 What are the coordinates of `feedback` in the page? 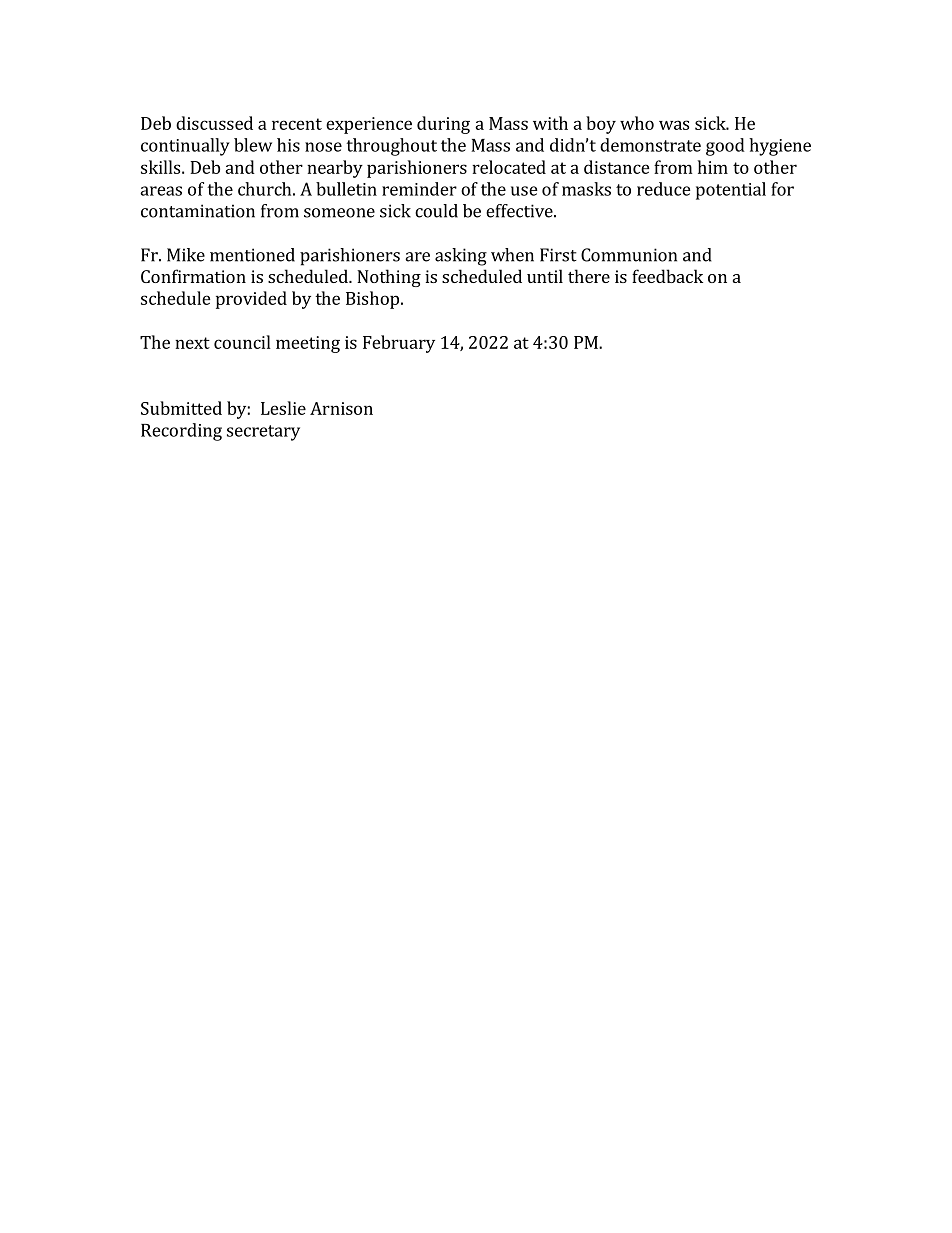 It's located at (667, 276).
